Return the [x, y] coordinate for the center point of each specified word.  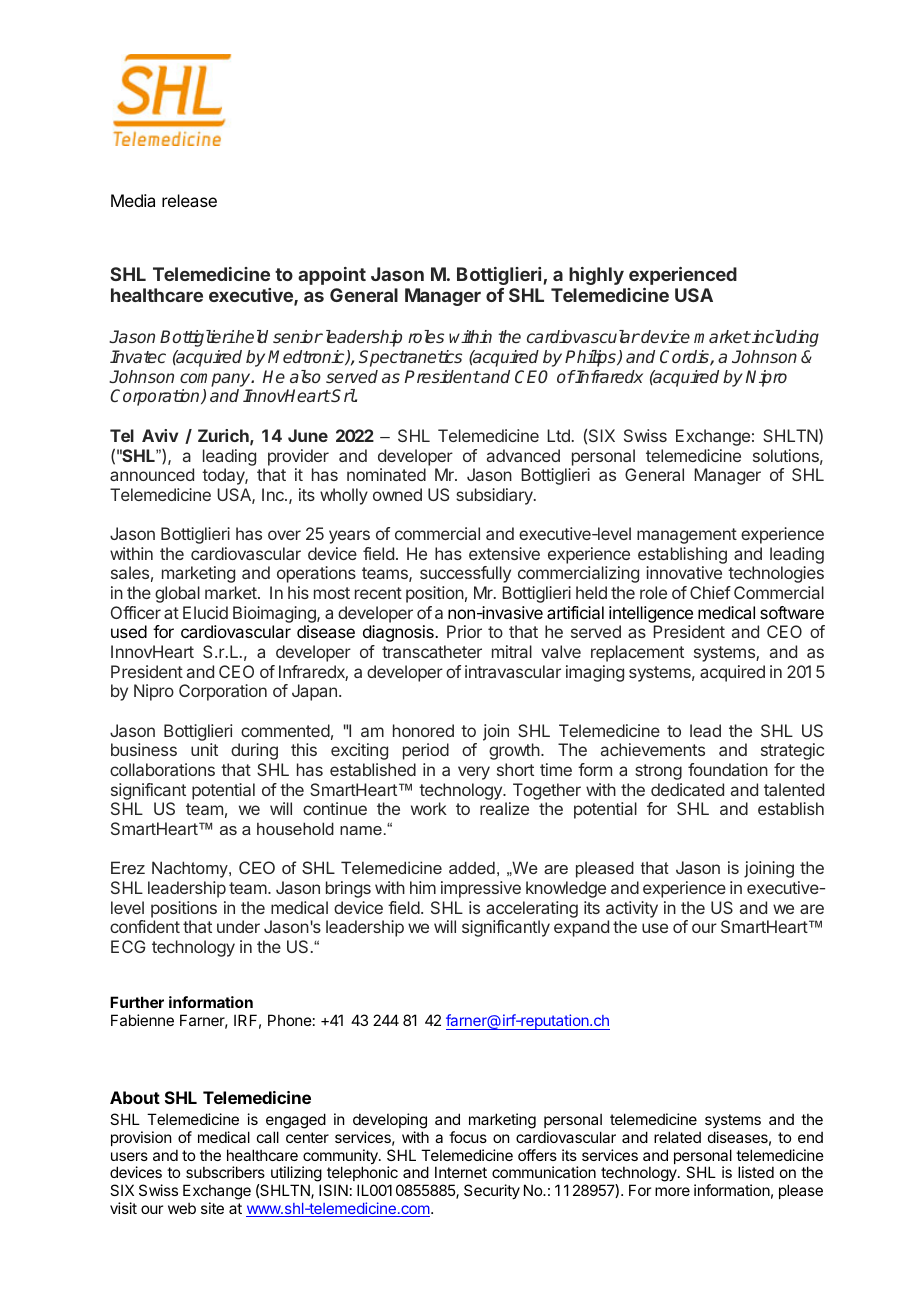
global [177, 594]
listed [756, 1172]
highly [596, 276]
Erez [128, 867]
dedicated [687, 789]
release [189, 200]
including [784, 338]
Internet [461, 1172]
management [687, 536]
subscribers [225, 1172]
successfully [465, 574]
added [472, 867]
